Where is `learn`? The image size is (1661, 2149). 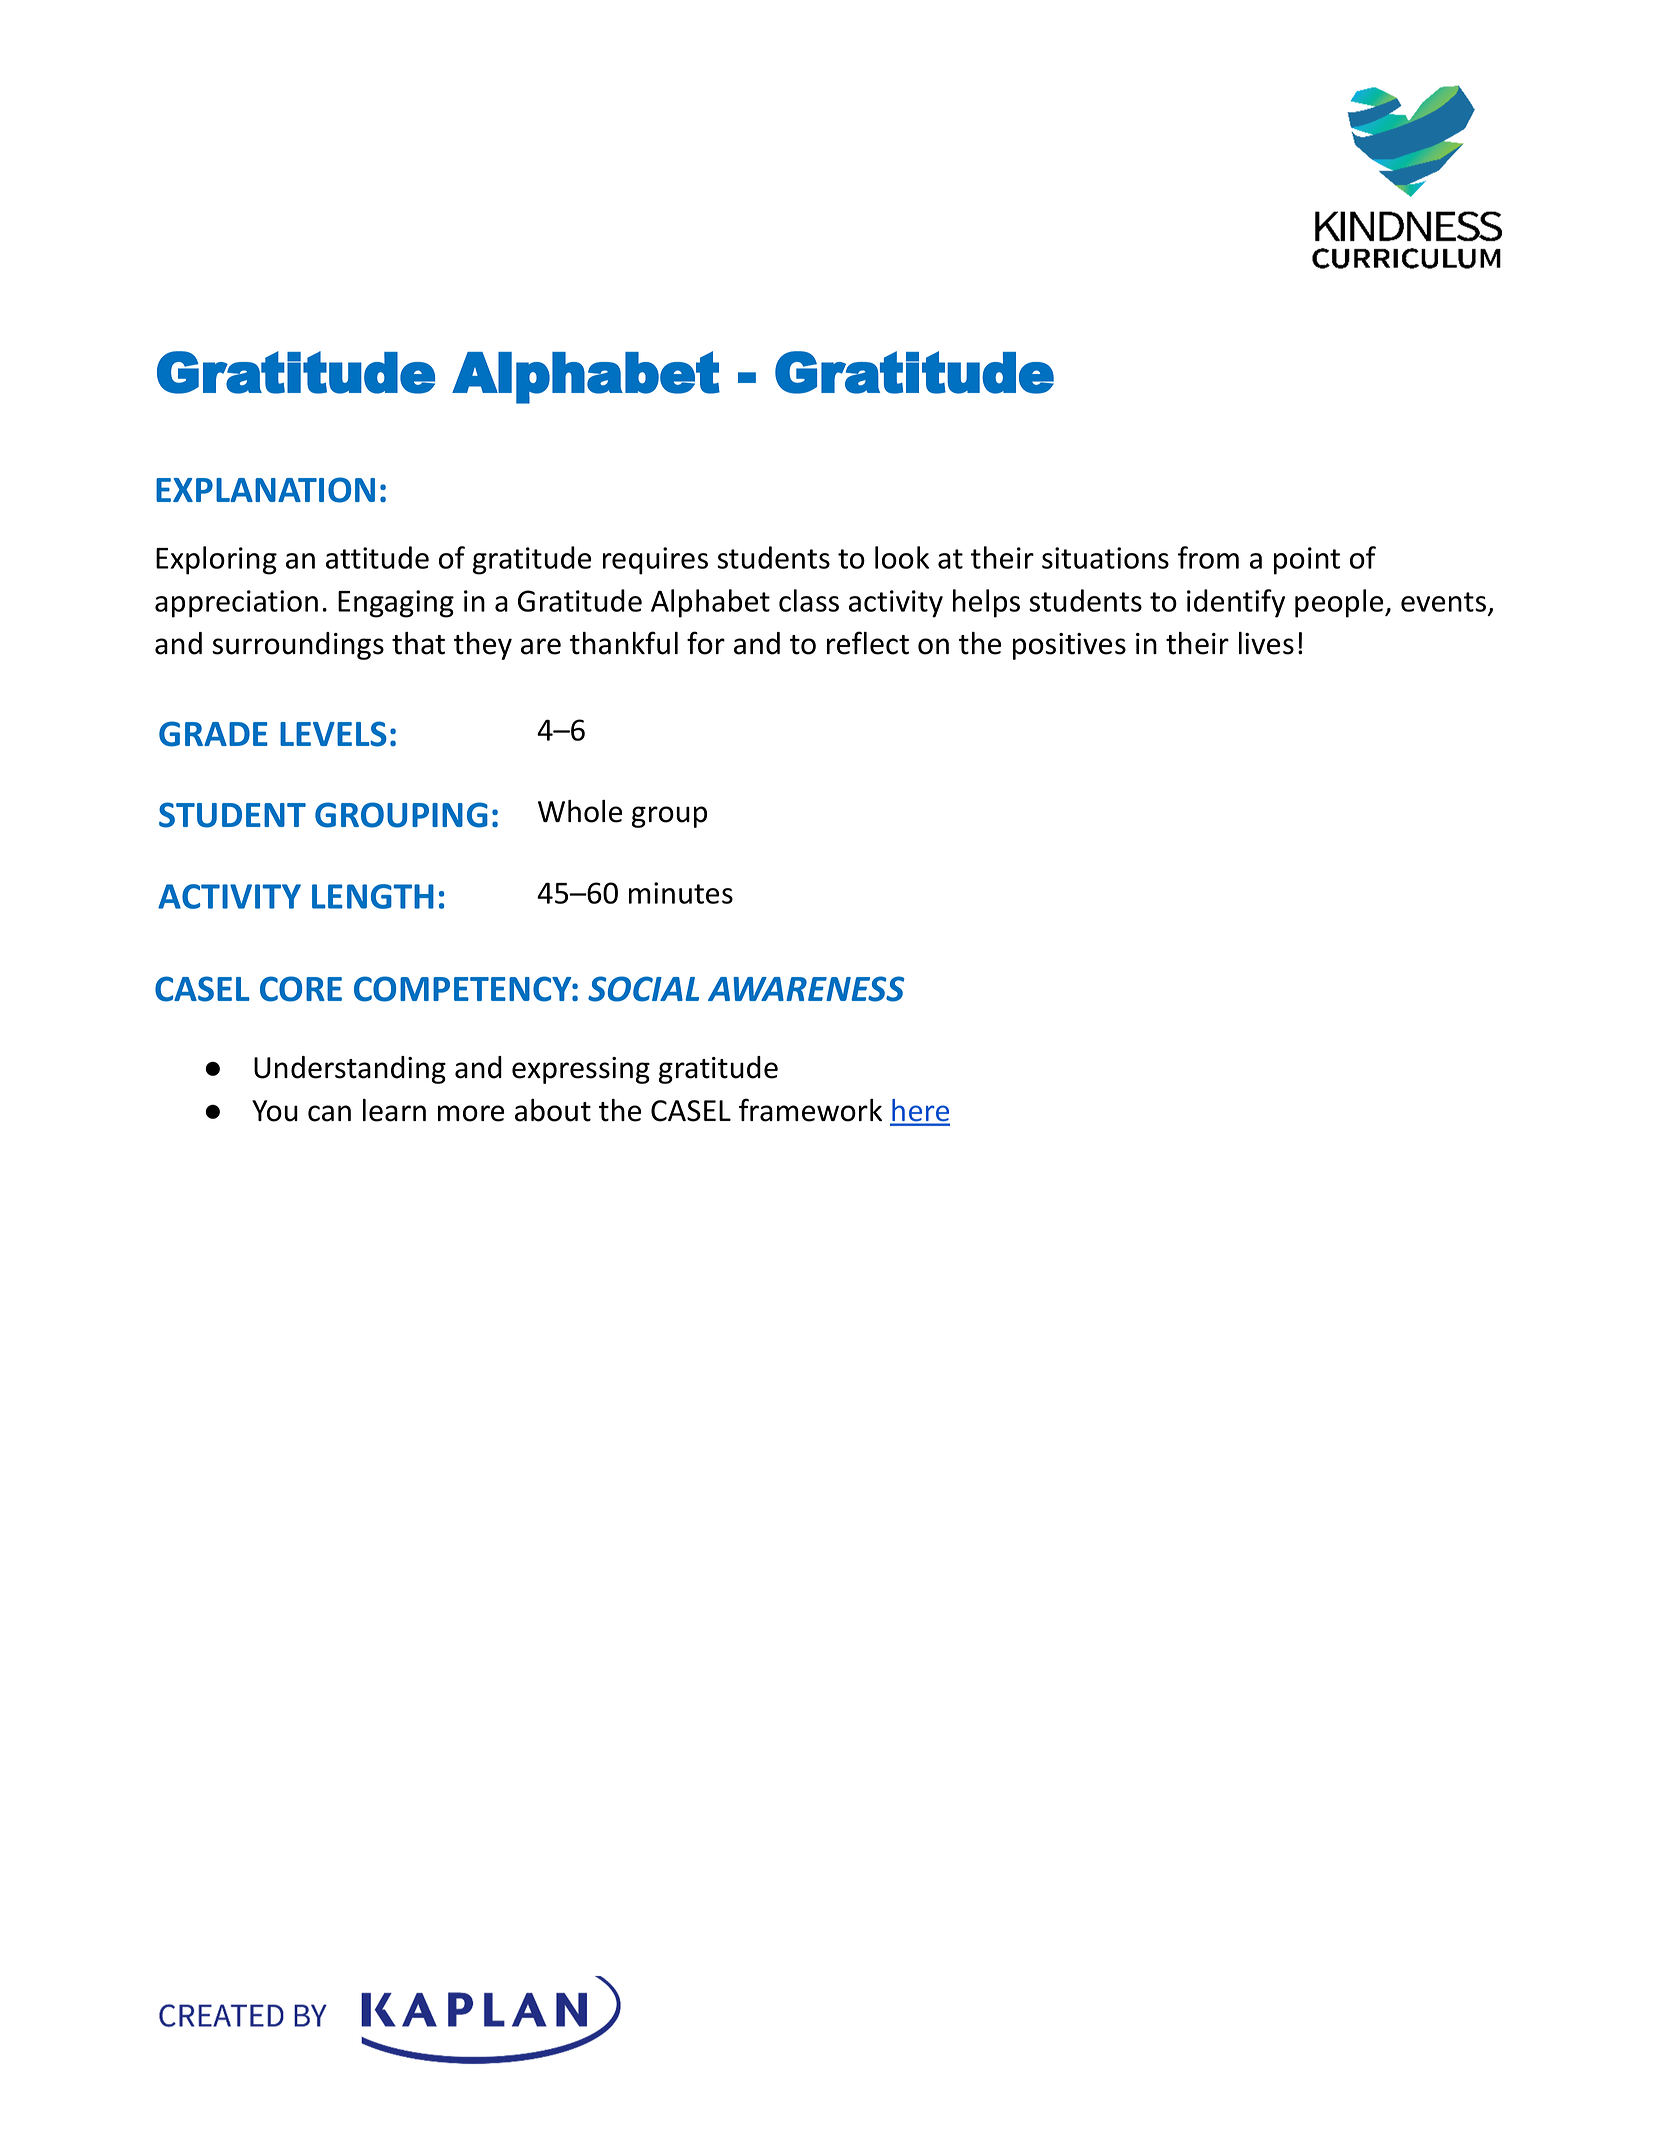
learn is located at coordinates (394, 1110).
